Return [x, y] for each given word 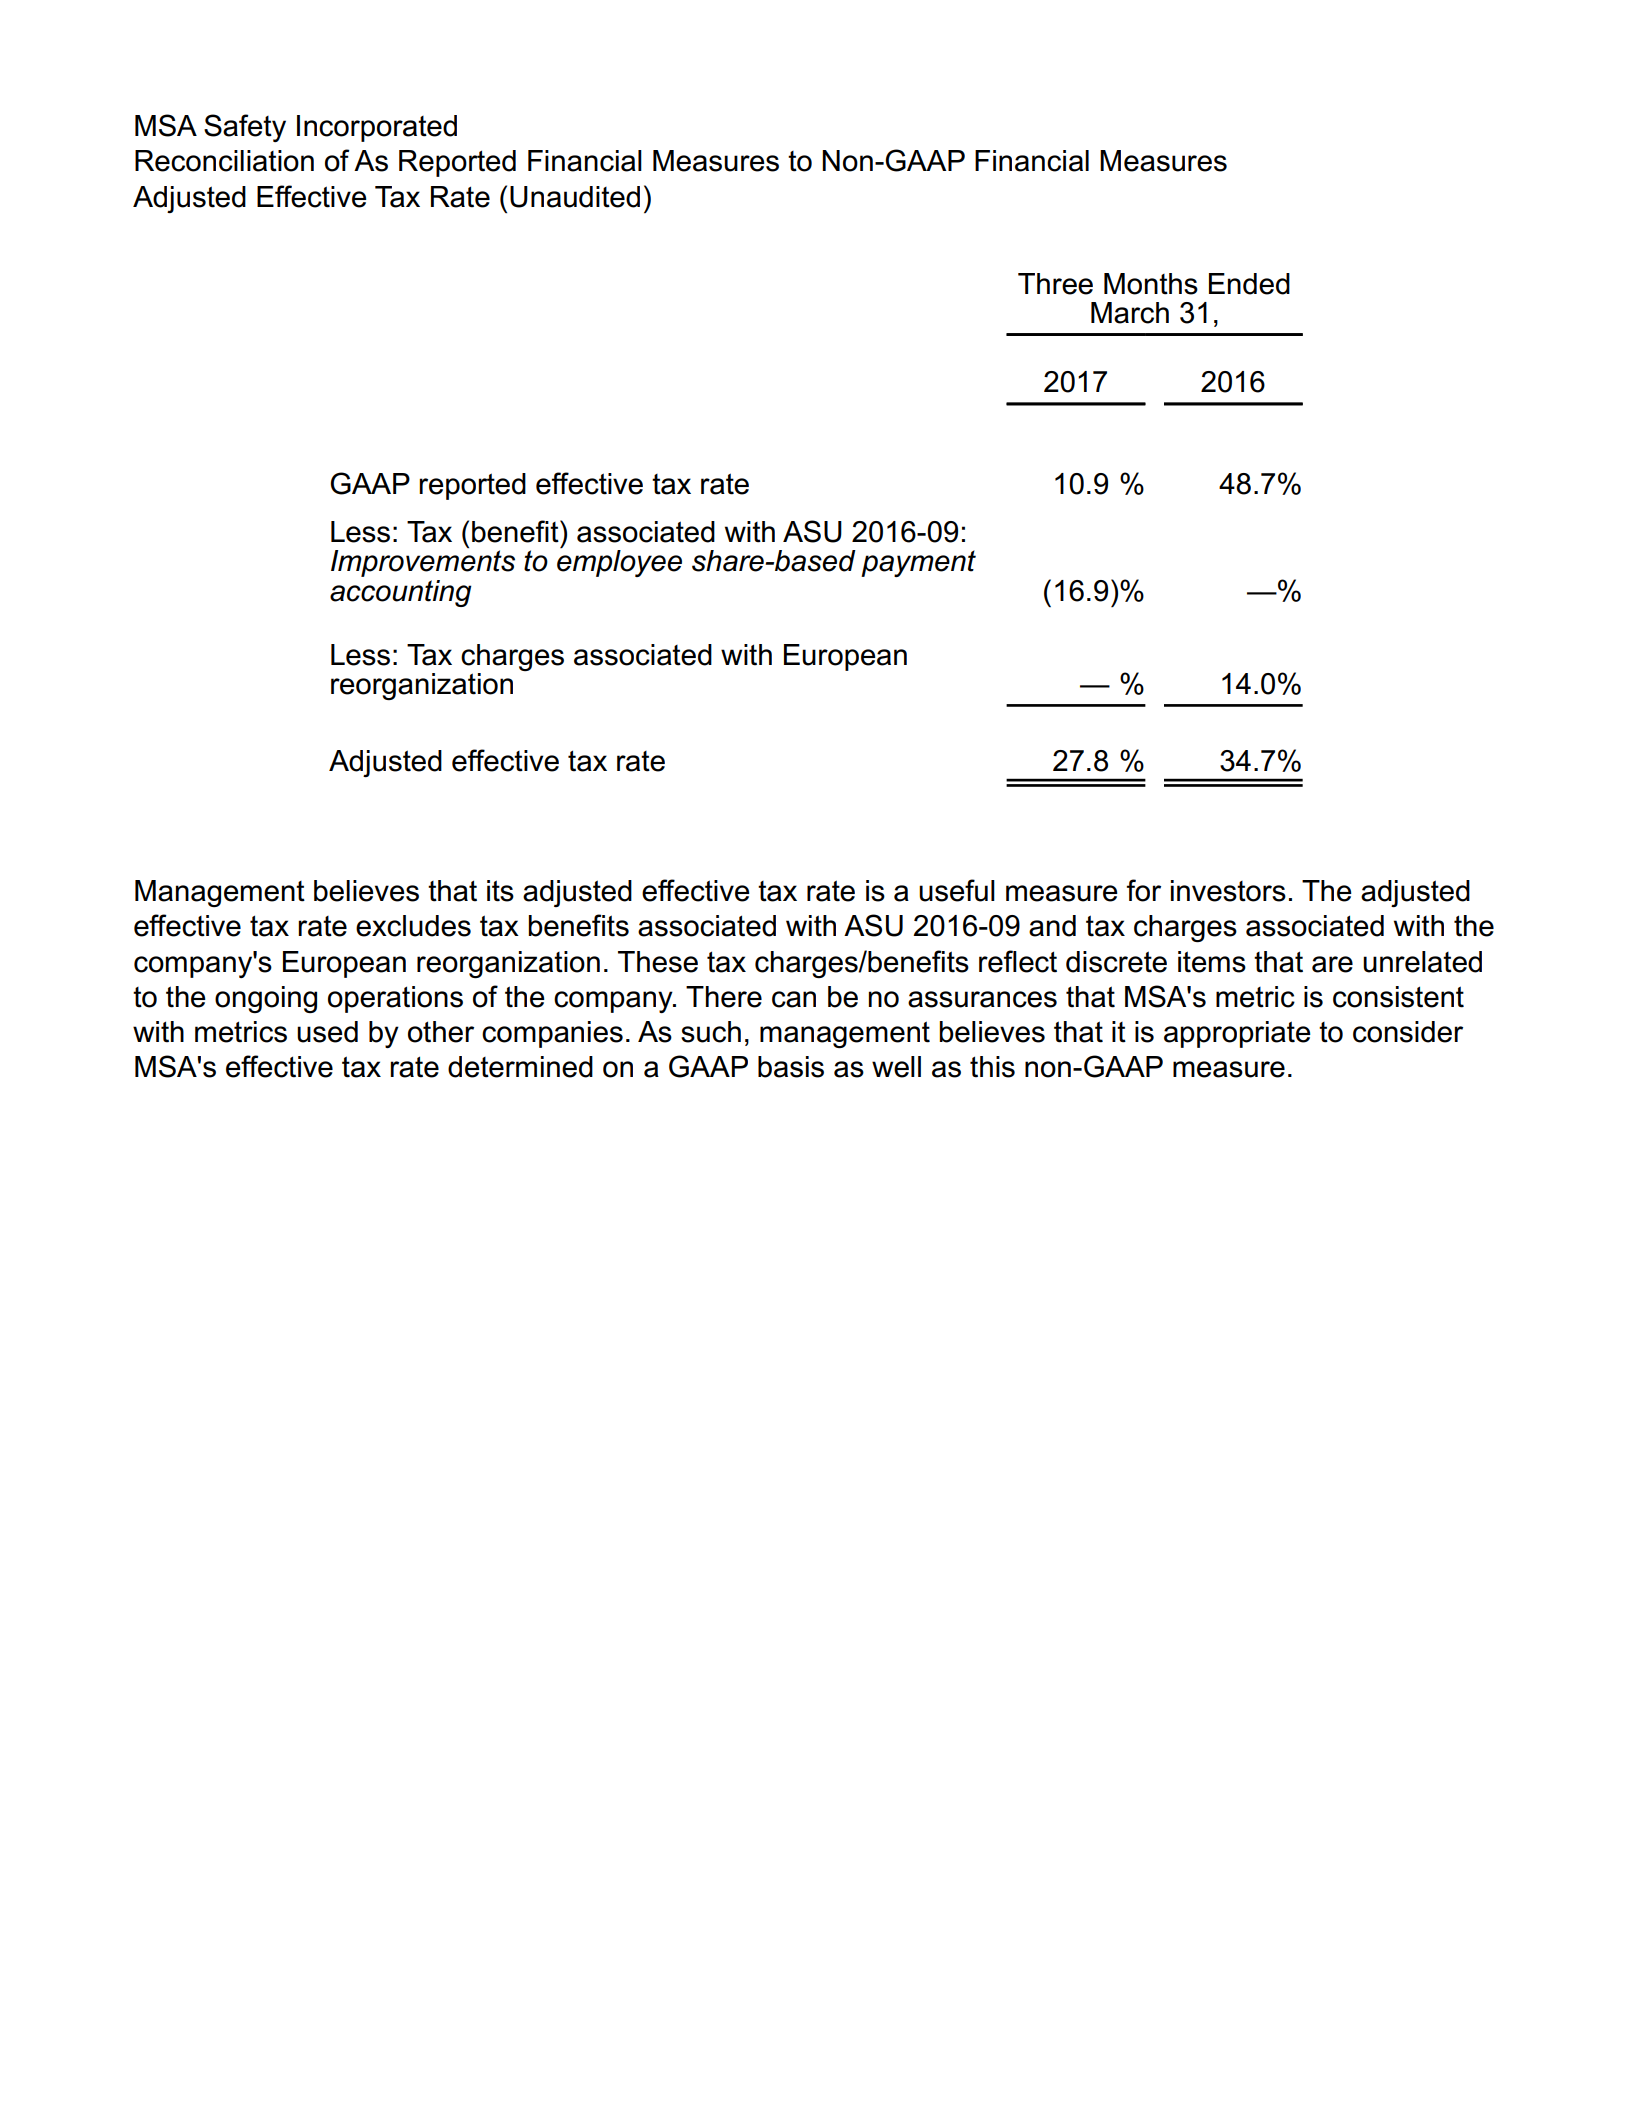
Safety [245, 128]
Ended [1249, 284]
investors [1228, 891]
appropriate [1237, 1034]
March [1130, 313]
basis [791, 1067]
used [327, 1032]
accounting [401, 593]
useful [957, 890]
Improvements [423, 562]
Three [1055, 284]
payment [918, 563]
